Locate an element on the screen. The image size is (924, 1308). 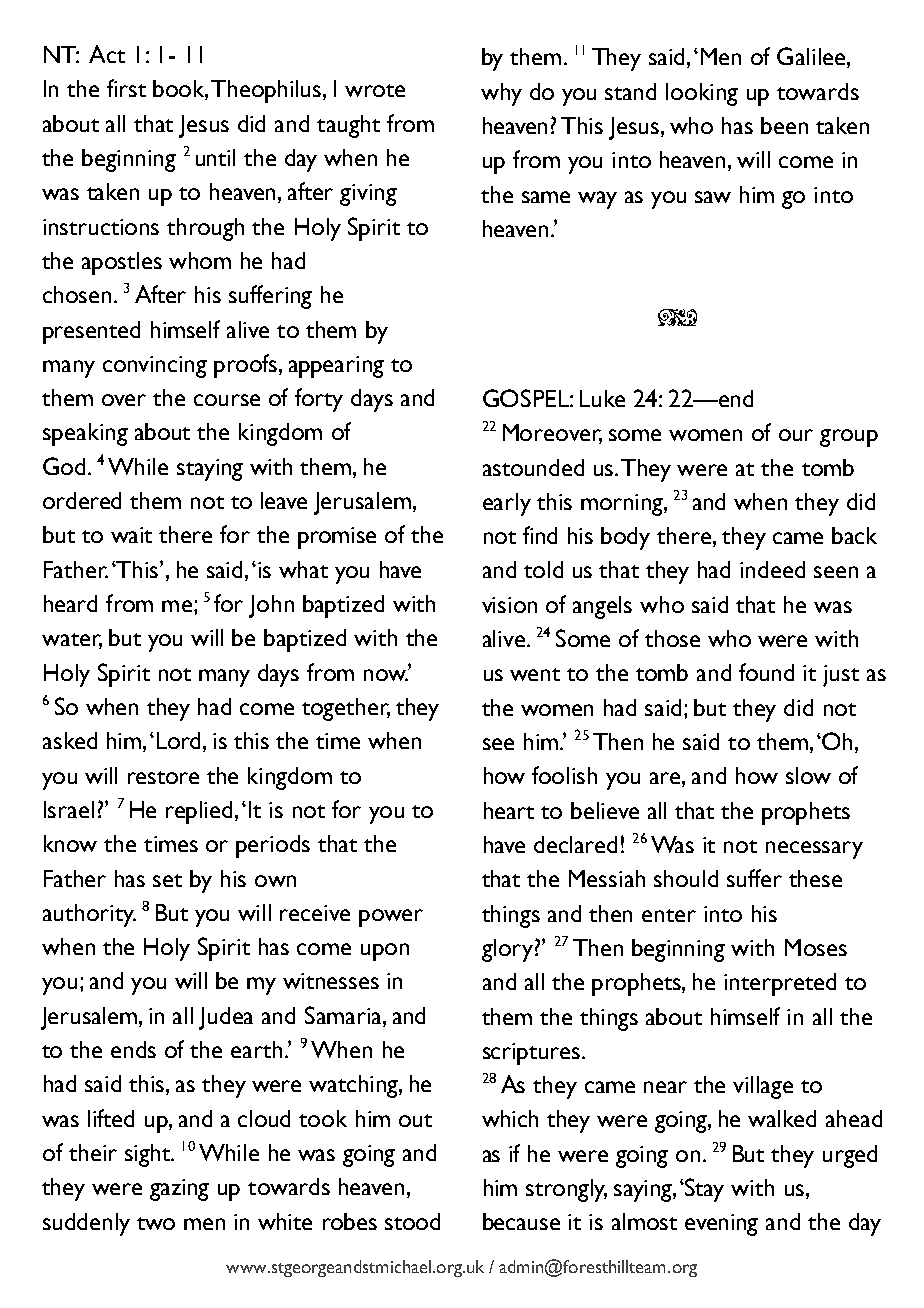
found is located at coordinates (766, 672).
